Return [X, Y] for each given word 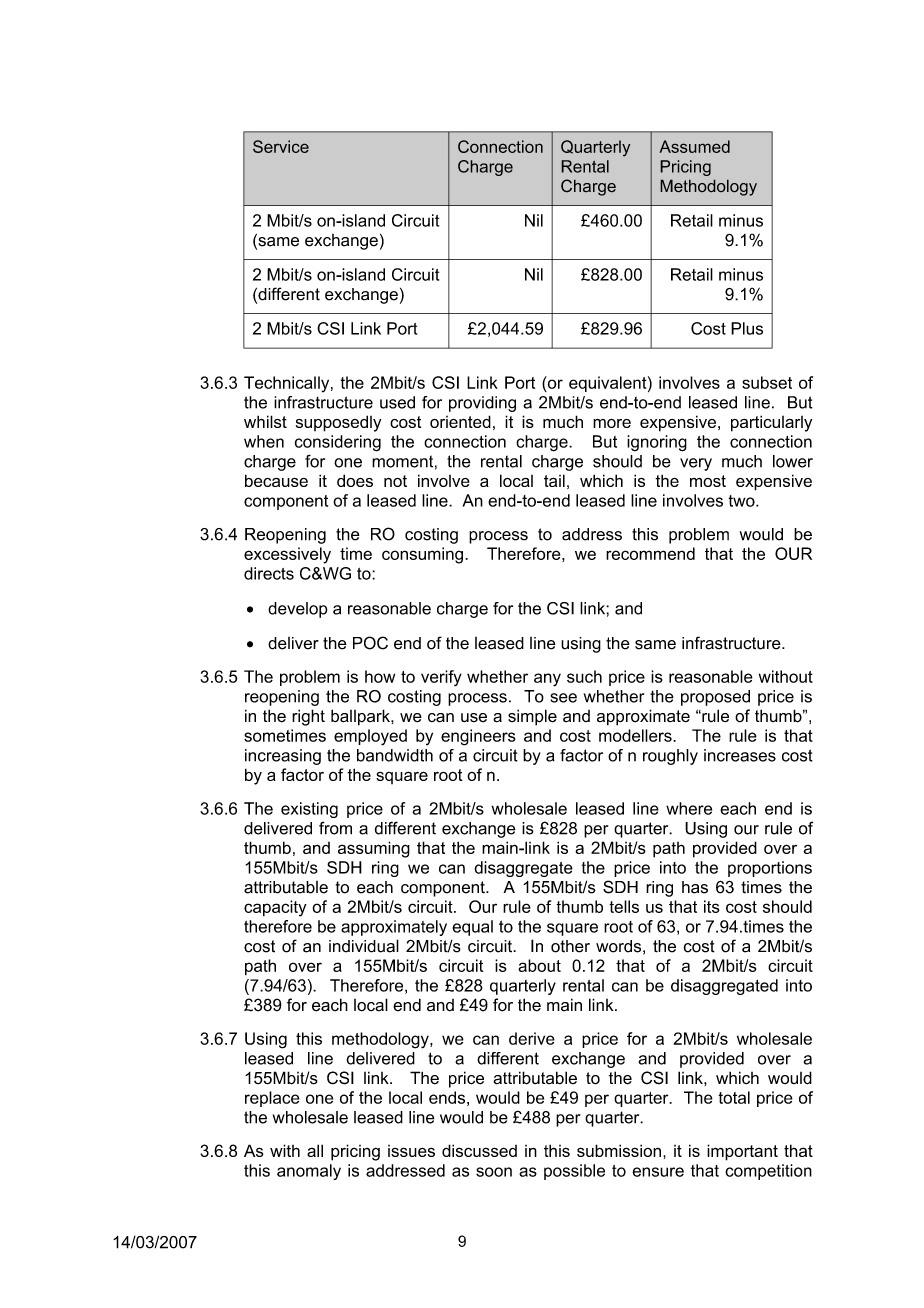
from [335, 828]
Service [281, 146]
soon [494, 1172]
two [742, 501]
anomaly [309, 1172]
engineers [478, 737]
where [689, 808]
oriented [460, 421]
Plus [747, 328]
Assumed [694, 146]
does [355, 480]
